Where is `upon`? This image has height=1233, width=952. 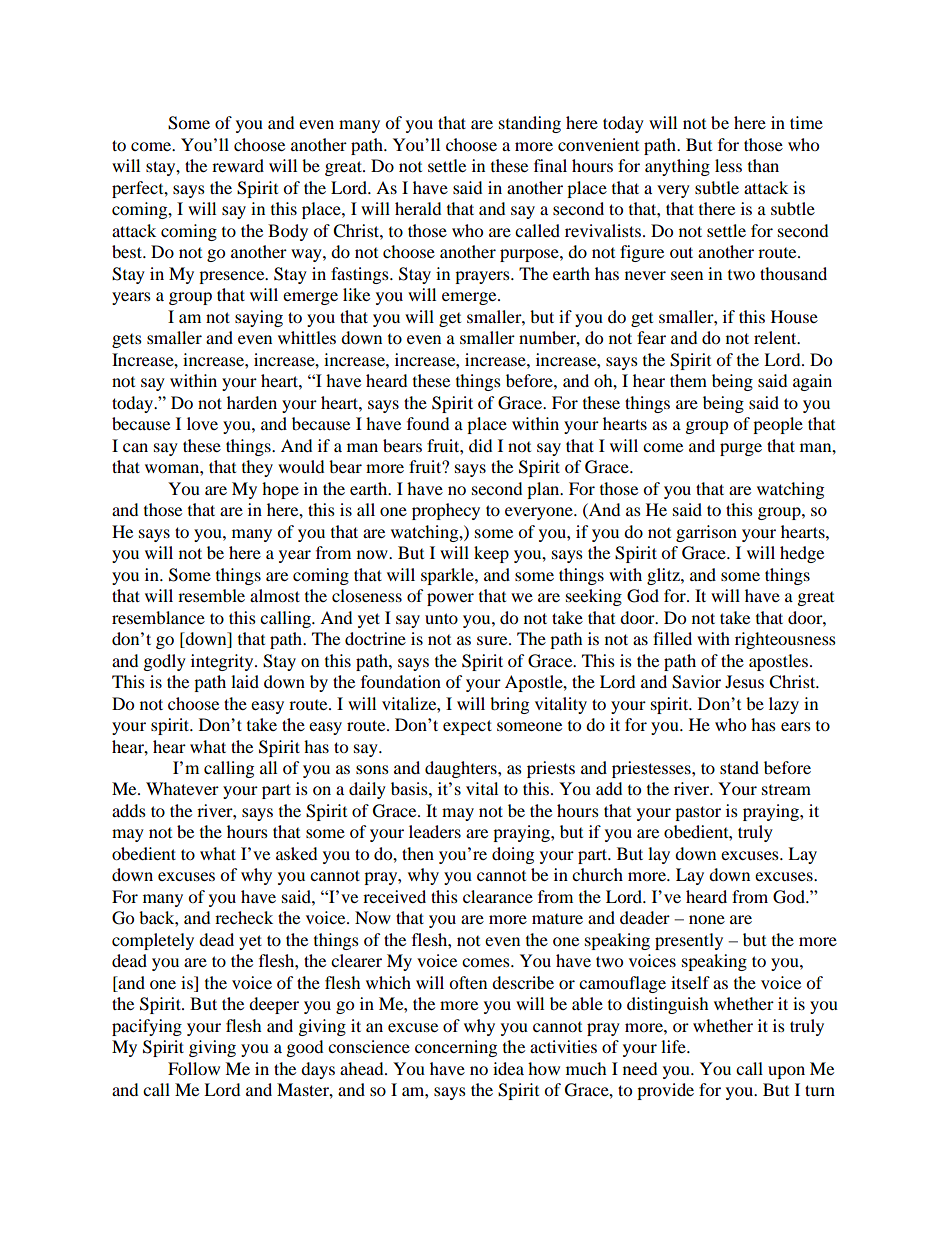 upon is located at coordinates (786, 1072).
